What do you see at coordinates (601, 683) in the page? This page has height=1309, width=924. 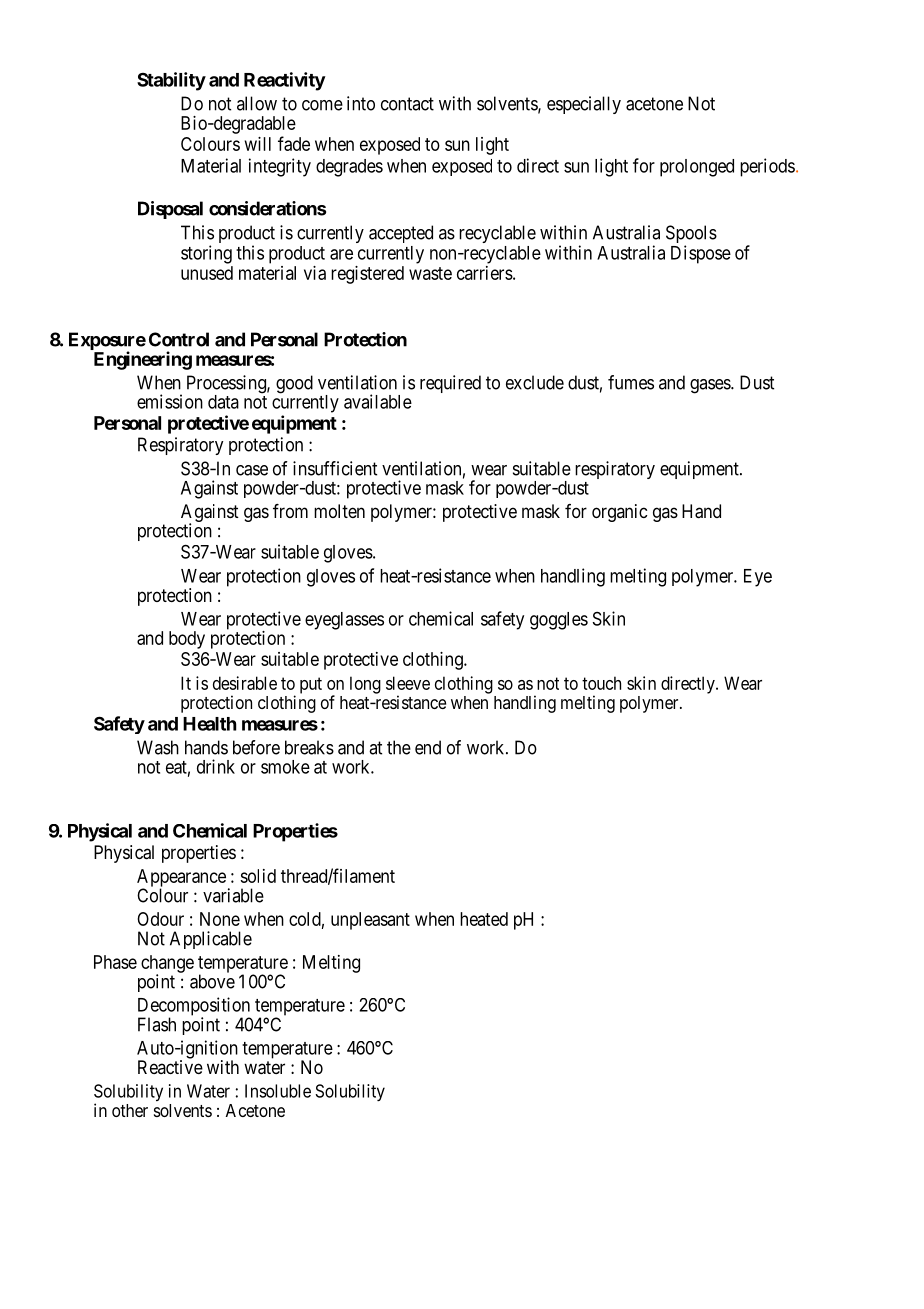 I see `touch` at bounding box center [601, 683].
